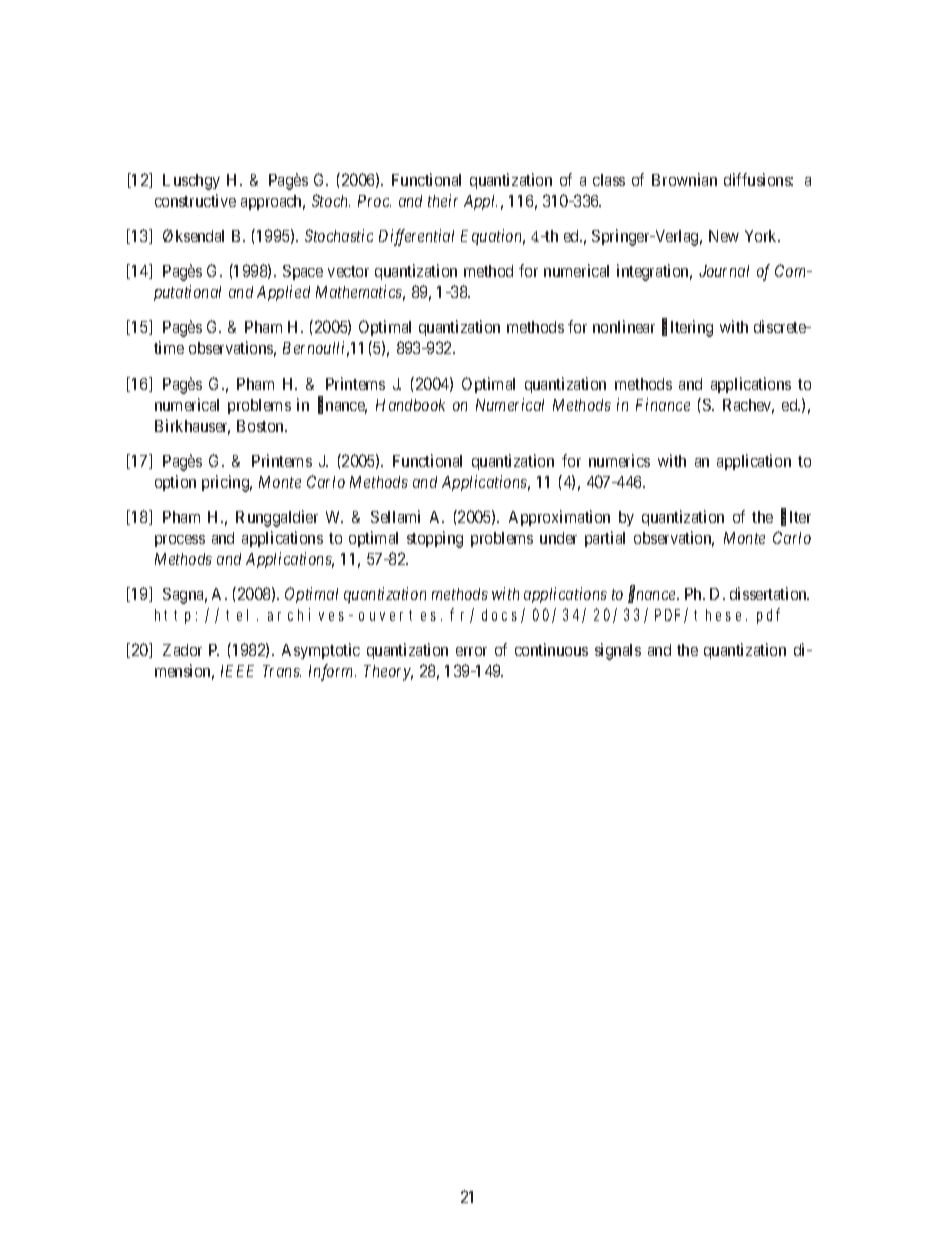 This image has height=1233, width=952. What do you see at coordinates (471, 651) in the image?
I see `error` at bounding box center [471, 651].
